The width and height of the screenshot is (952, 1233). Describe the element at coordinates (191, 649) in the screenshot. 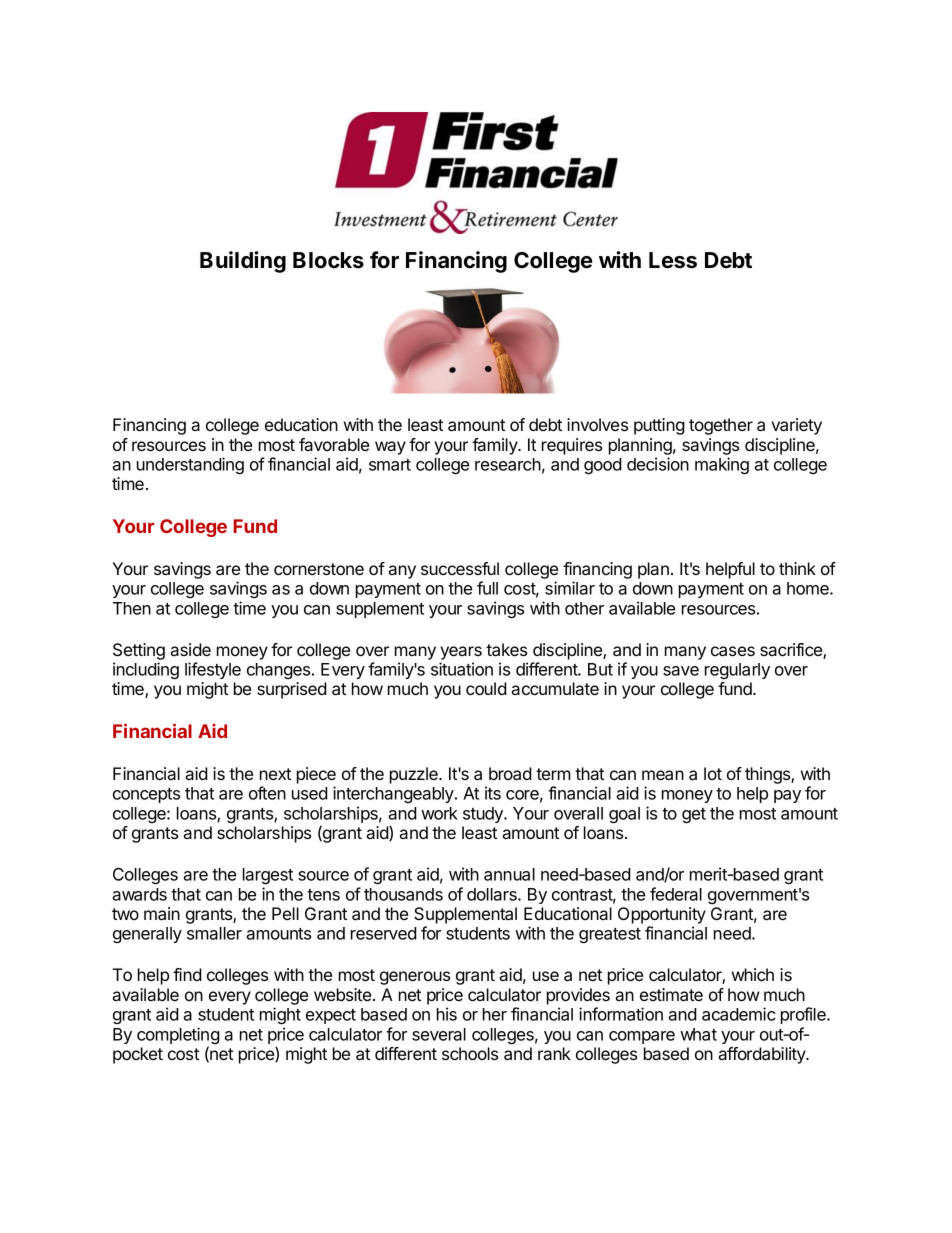

I see `aside` at that location.
